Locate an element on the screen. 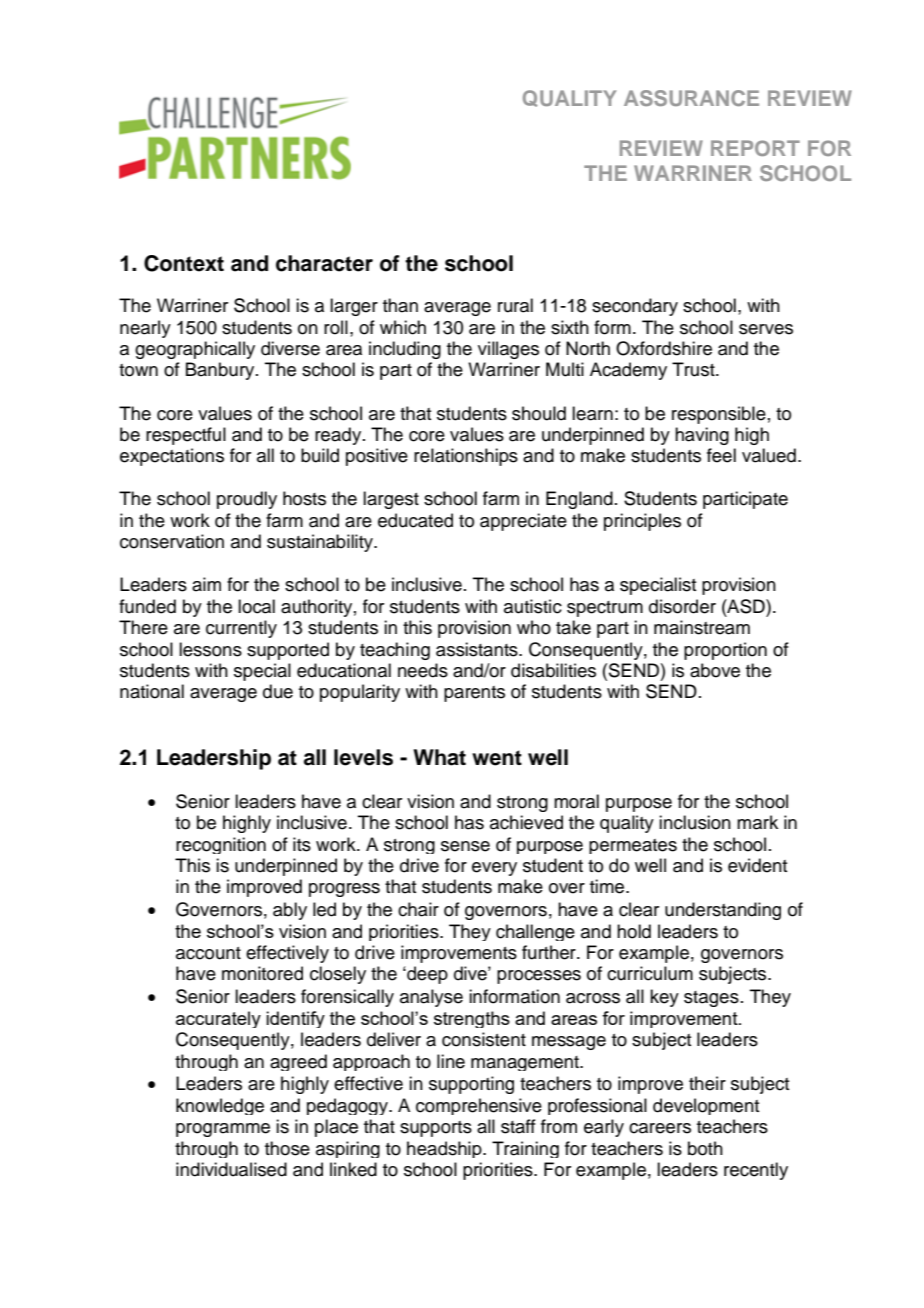 The image size is (924, 1308). ASSURANCE is located at coordinates (691, 98).
